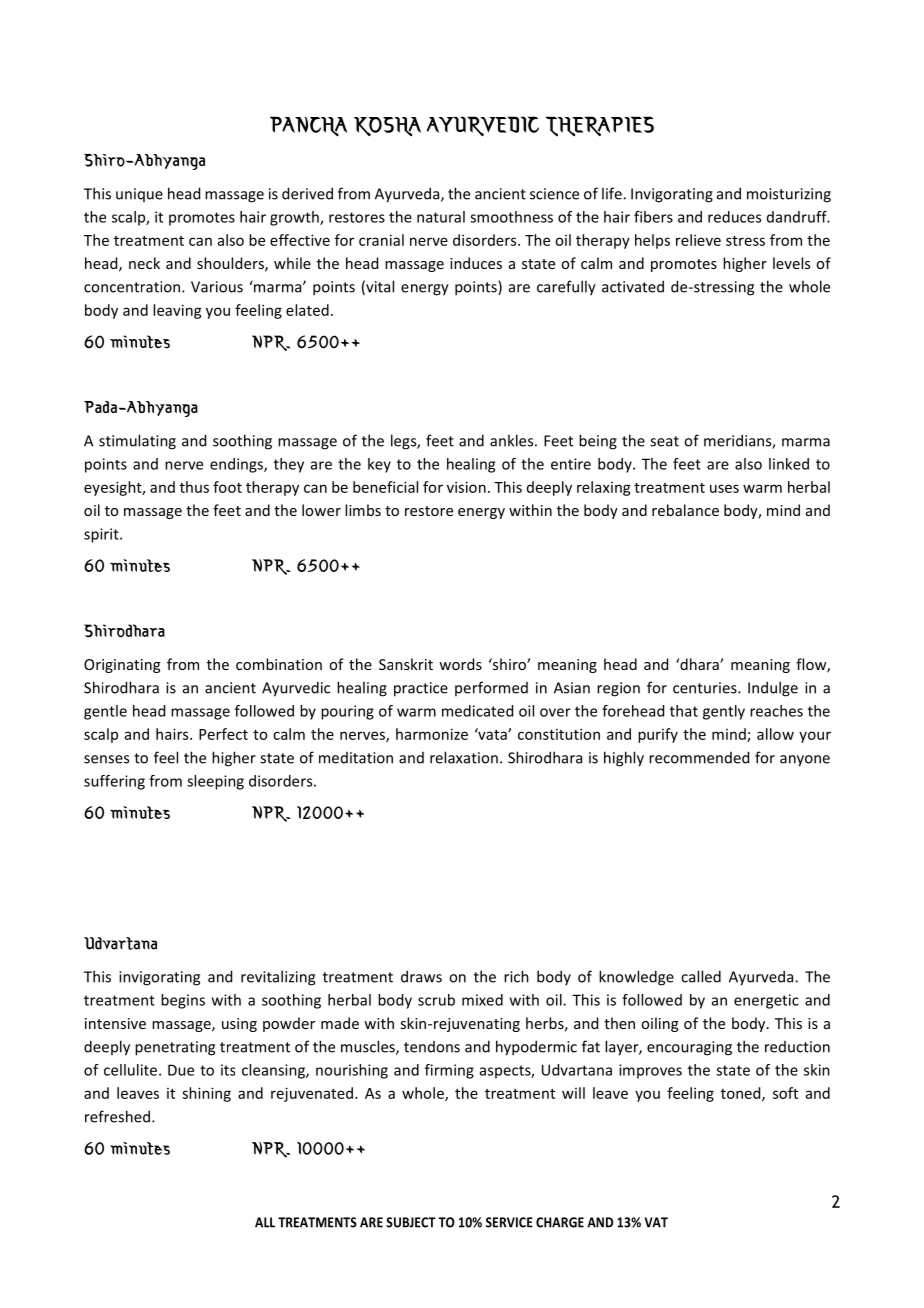 This image has width=924, height=1308. I want to click on refreshed, so click(117, 1116).
